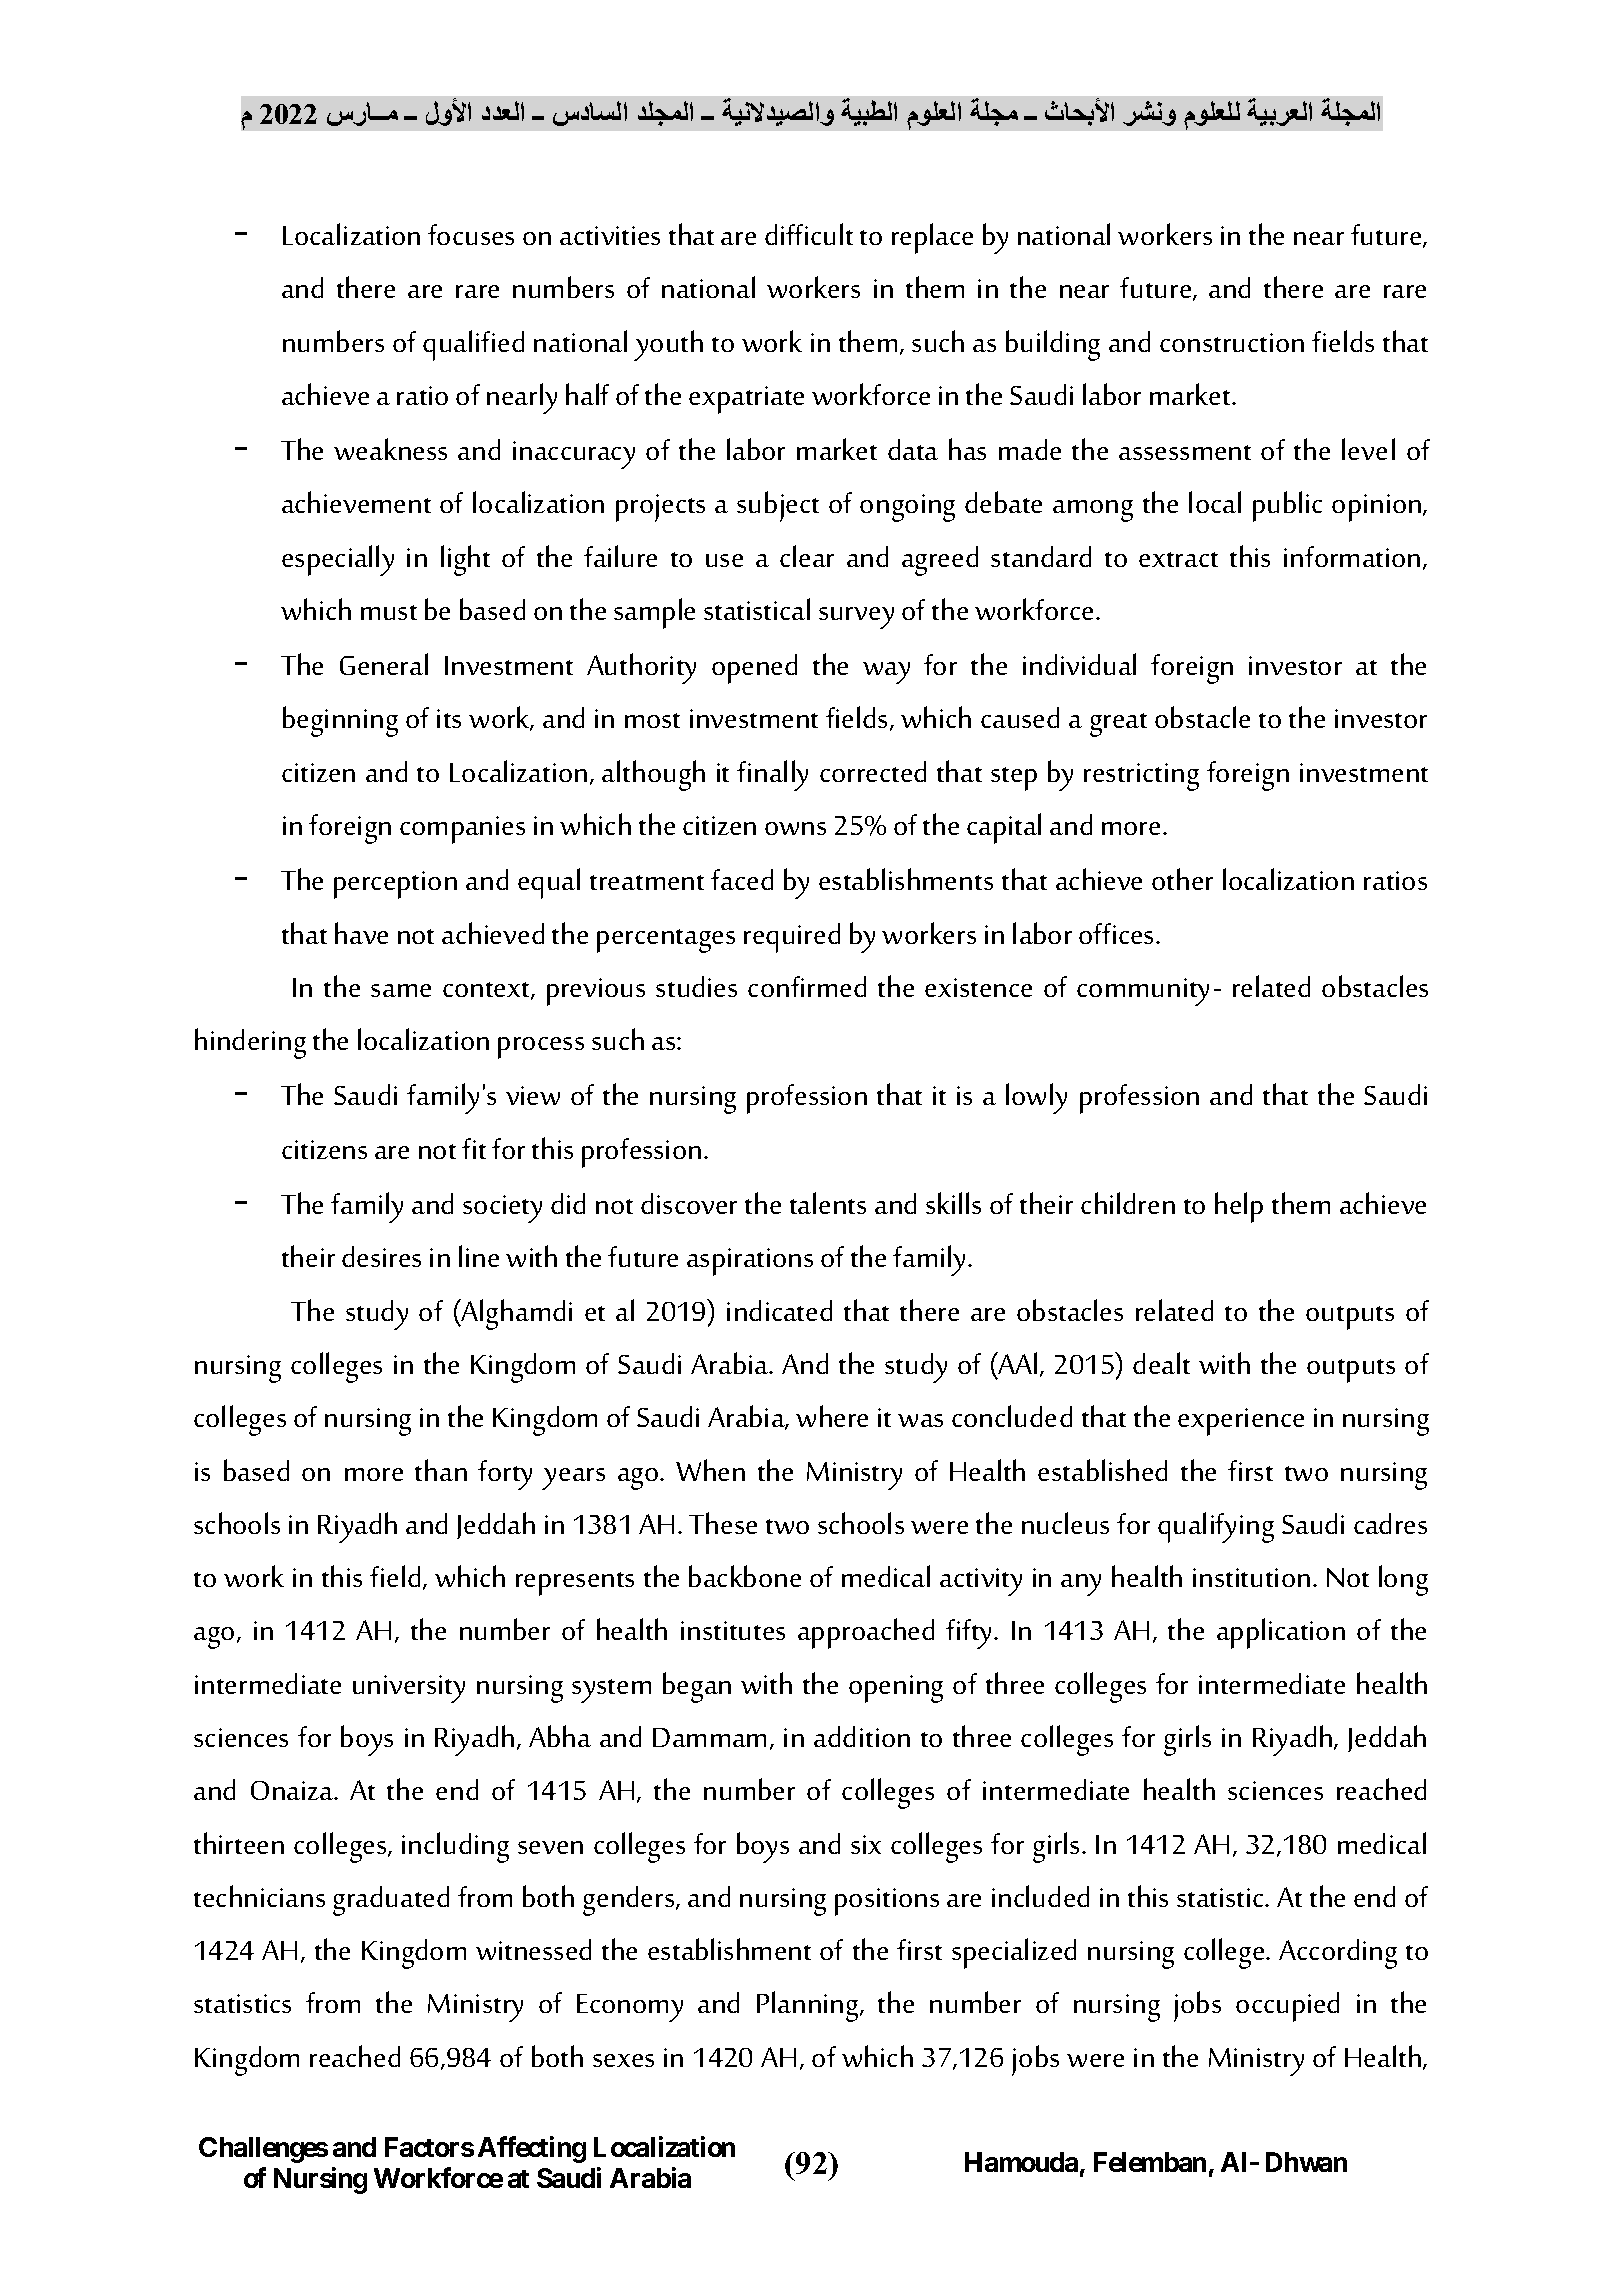 The width and height of the screenshot is (1623, 2295). Describe the element at coordinates (832, 1416) in the screenshot. I see `where` at that location.
